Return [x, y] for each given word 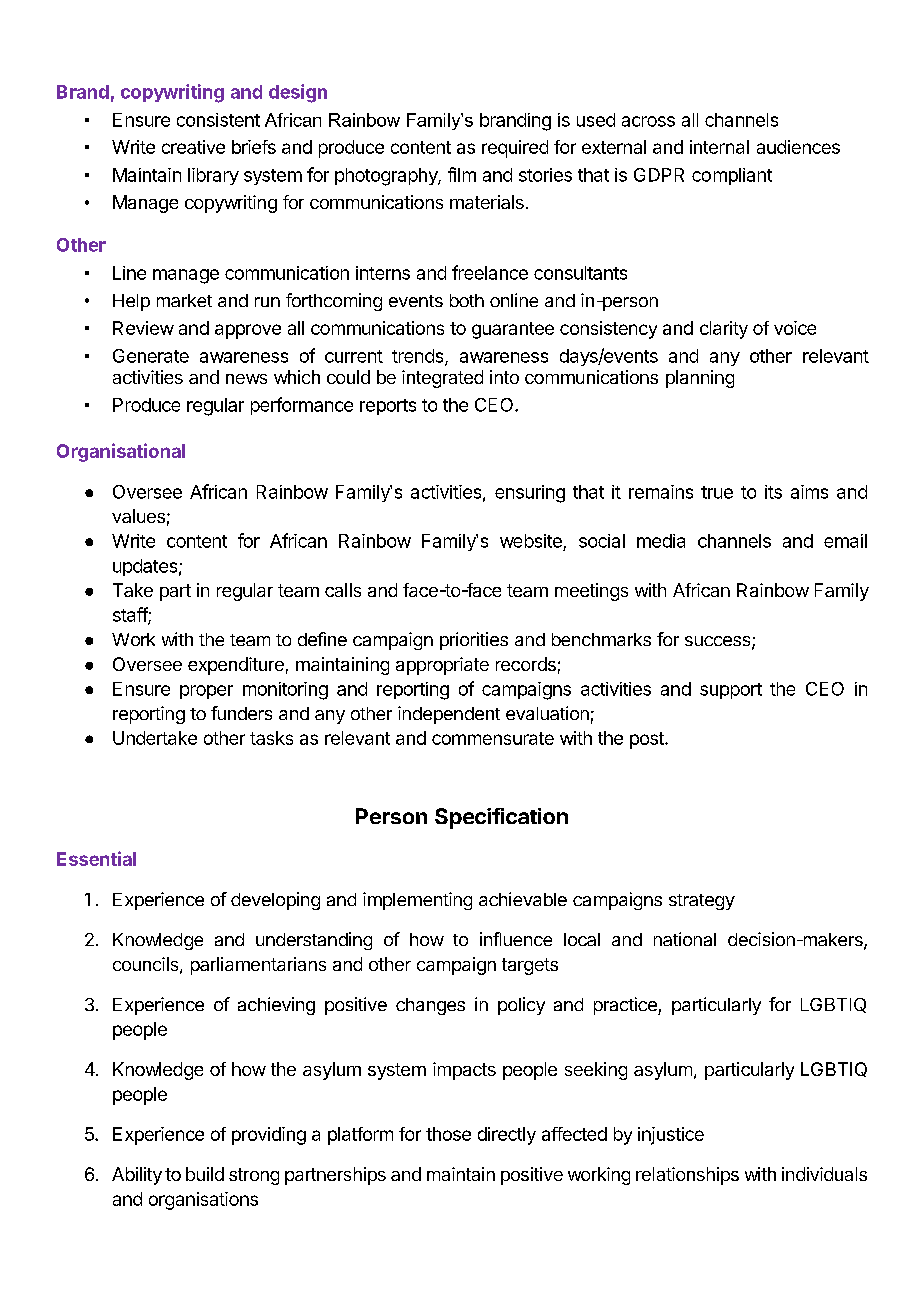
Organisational [121, 452]
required [515, 149]
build [205, 1174]
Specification [501, 818]
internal [719, 147]
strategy [702, 902]
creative [193, 147]
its [773, 492]
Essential [96, 858]
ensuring [530, 494]
